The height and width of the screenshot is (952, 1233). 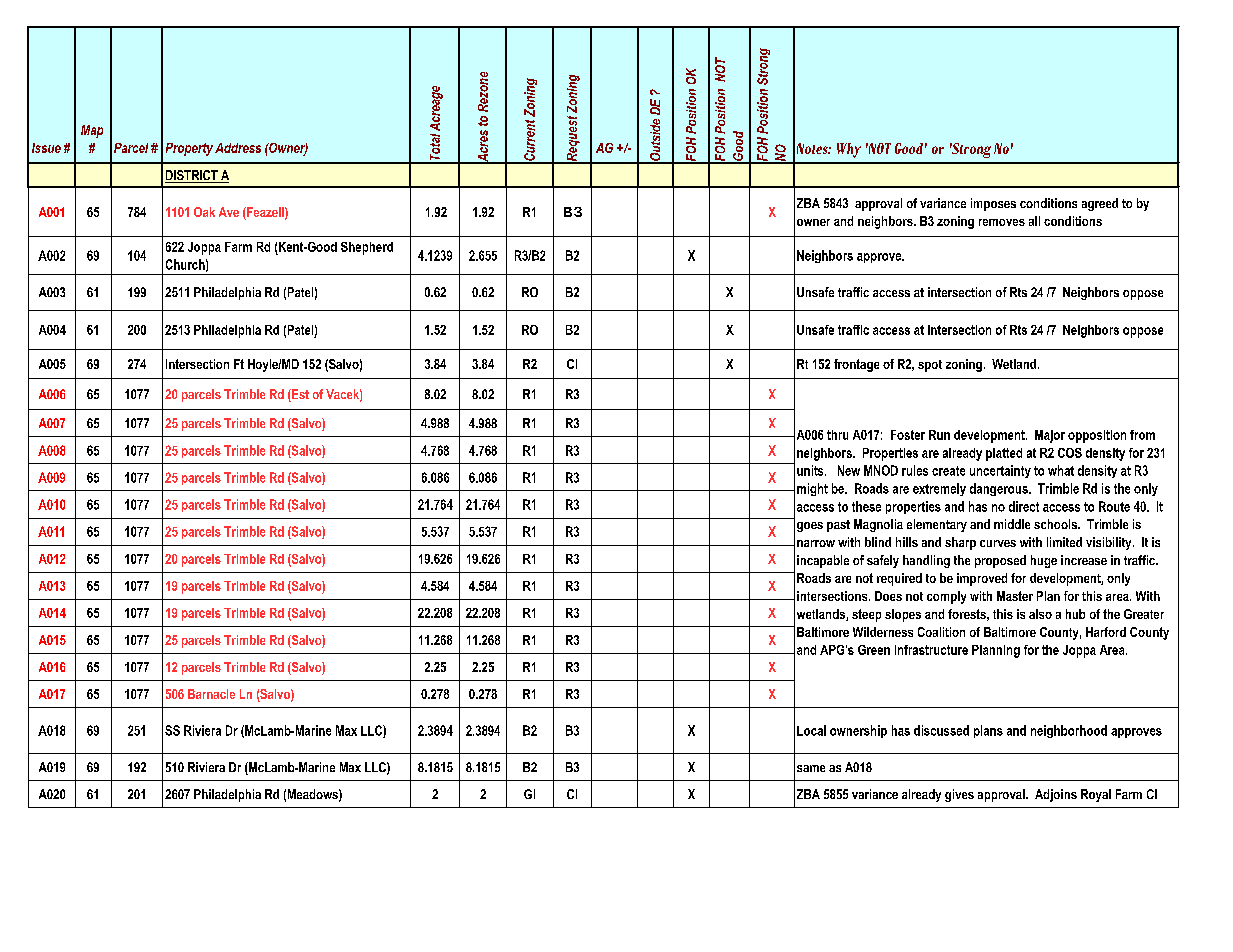 I want to click on removes, so click(x=1002, y=222).
